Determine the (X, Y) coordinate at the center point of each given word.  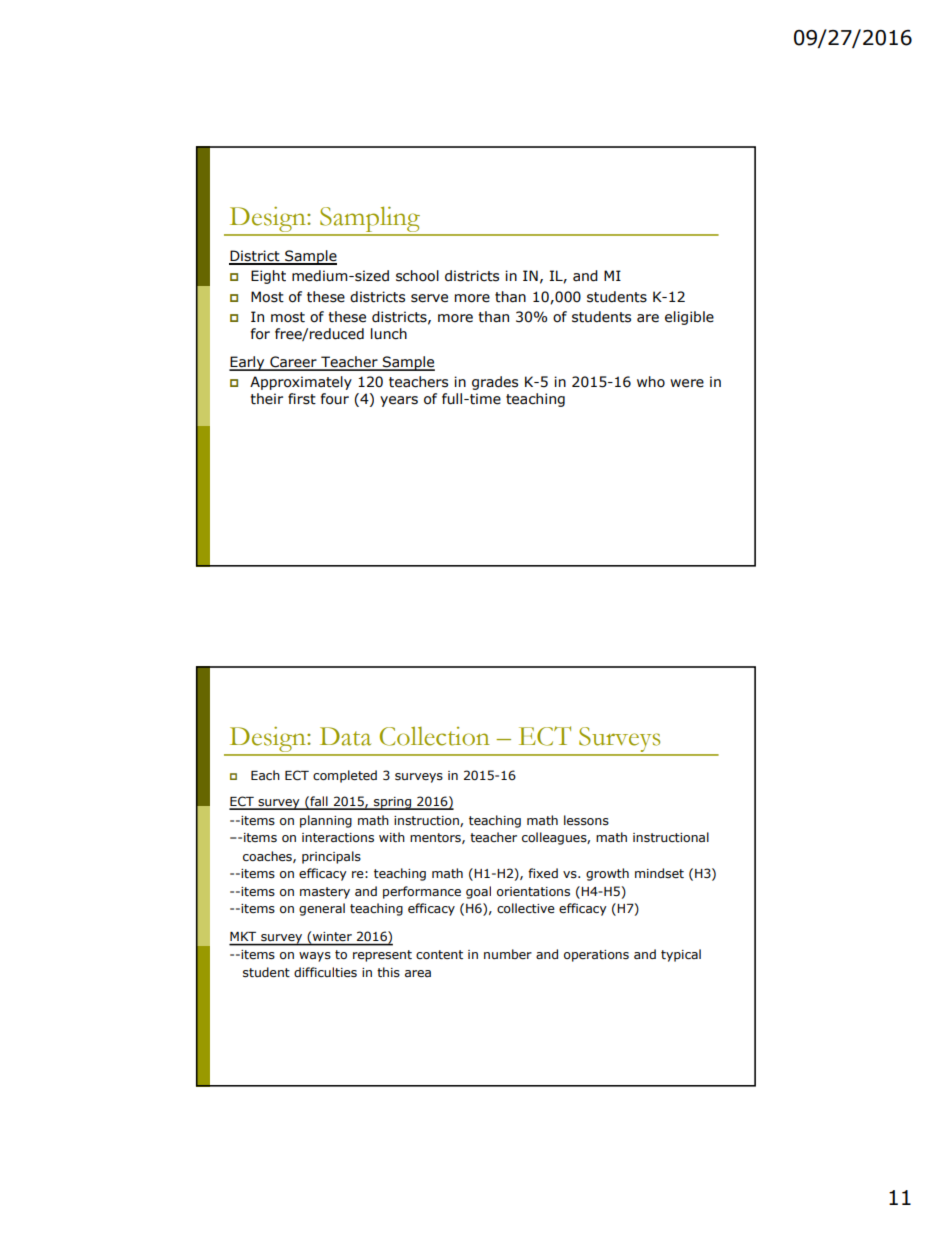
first (302, 399)
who (651, 382)
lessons (586, 820)
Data (345, 736)
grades (495, 383)
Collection (435, 736)
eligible (689, 318)
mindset (659, 873)
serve (429, 298)
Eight (268, 277)
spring (393, 803)
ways (315, 957)
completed (345, 776)
